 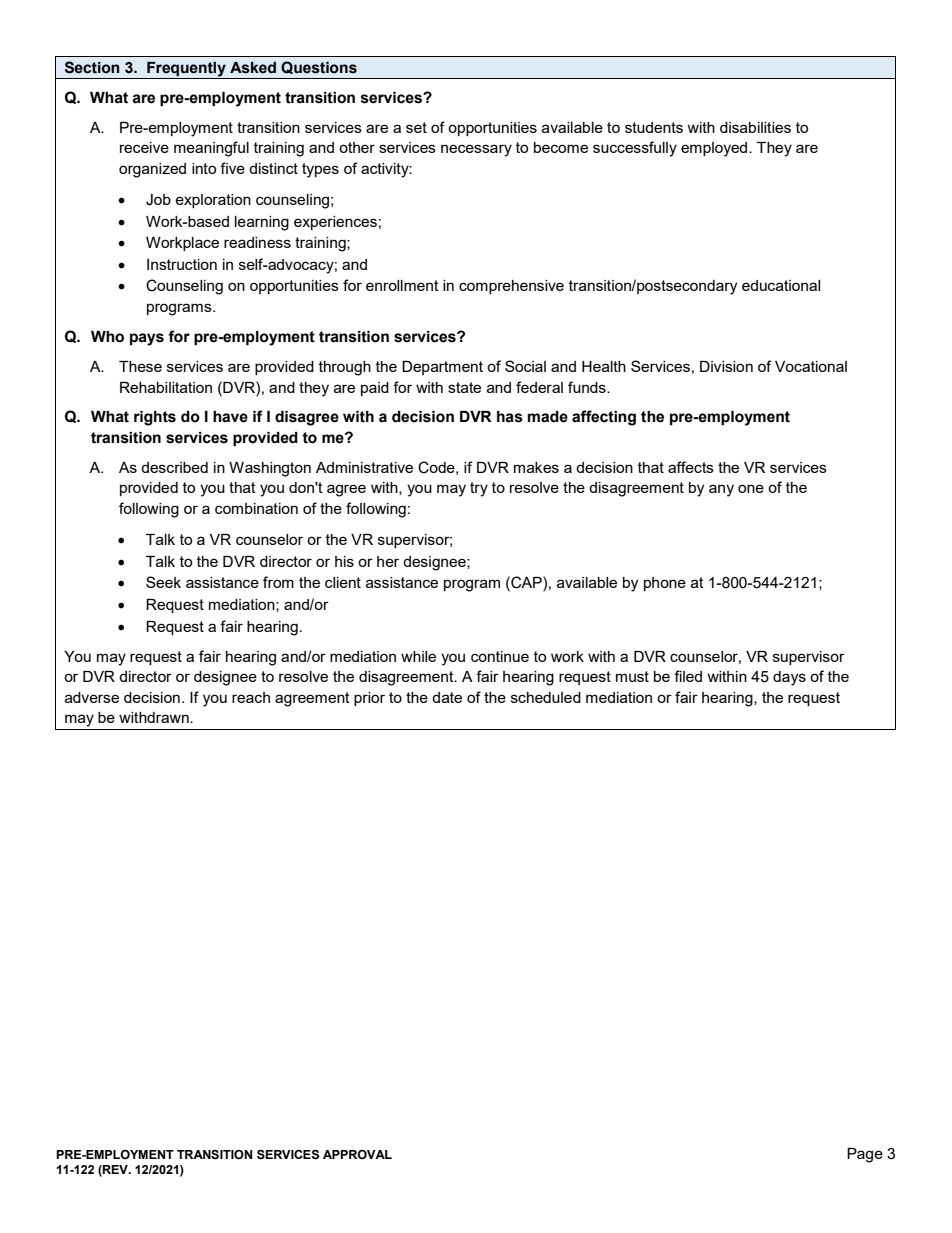 I want to click on date, so click(x=447, y=697).
